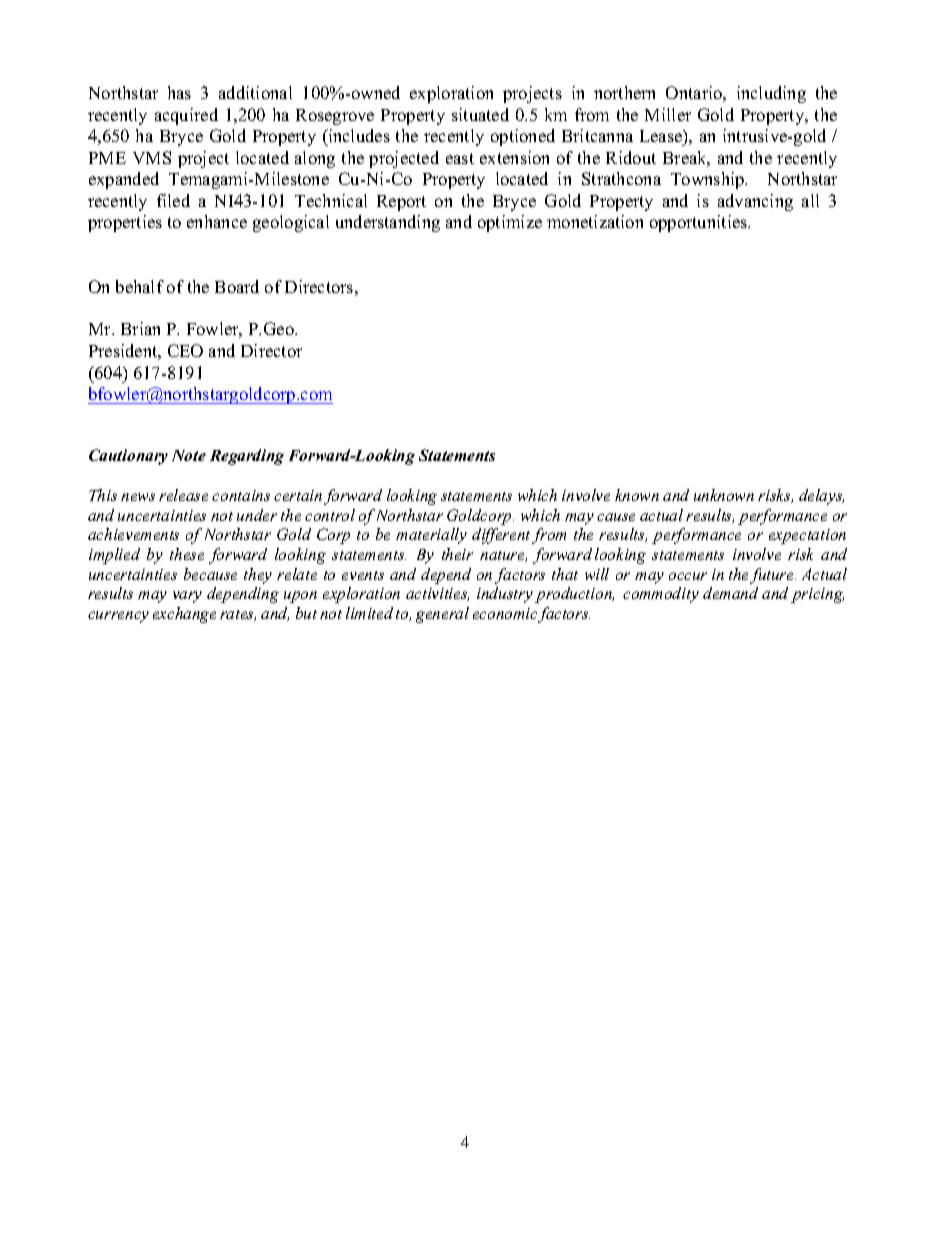 This screenshot has height=1233, width=952. I want to click on activities, so click(437, 594).
